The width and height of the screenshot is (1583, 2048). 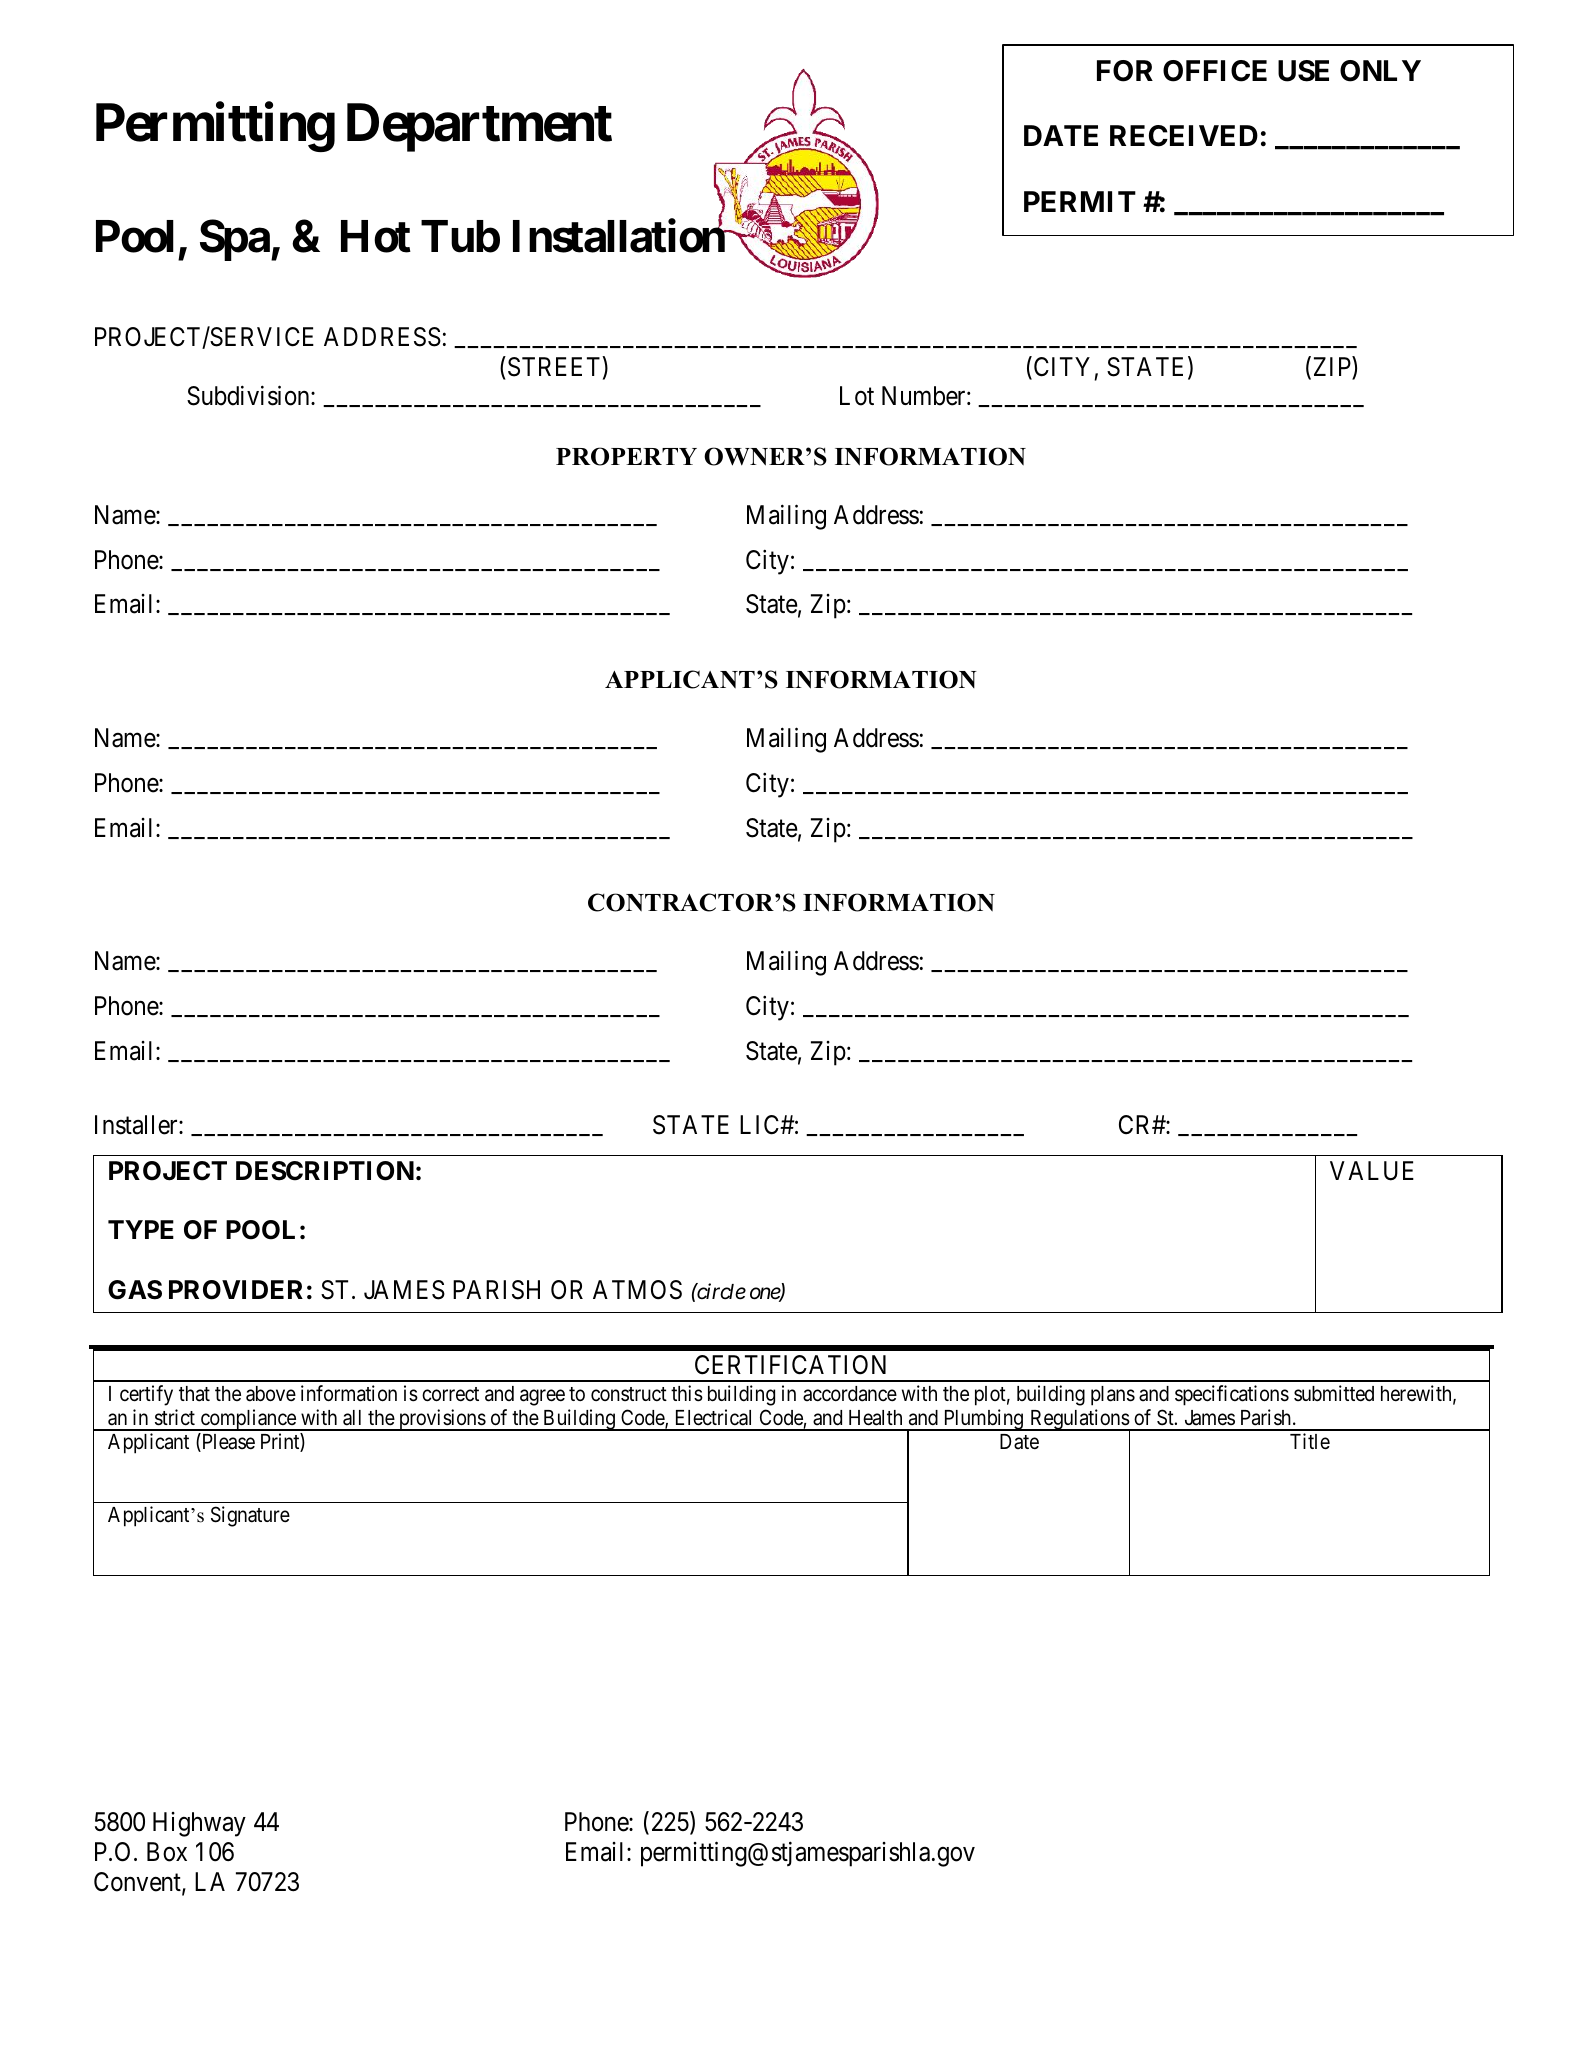 I want to click on Installer, so click(x=137, y=1125).
